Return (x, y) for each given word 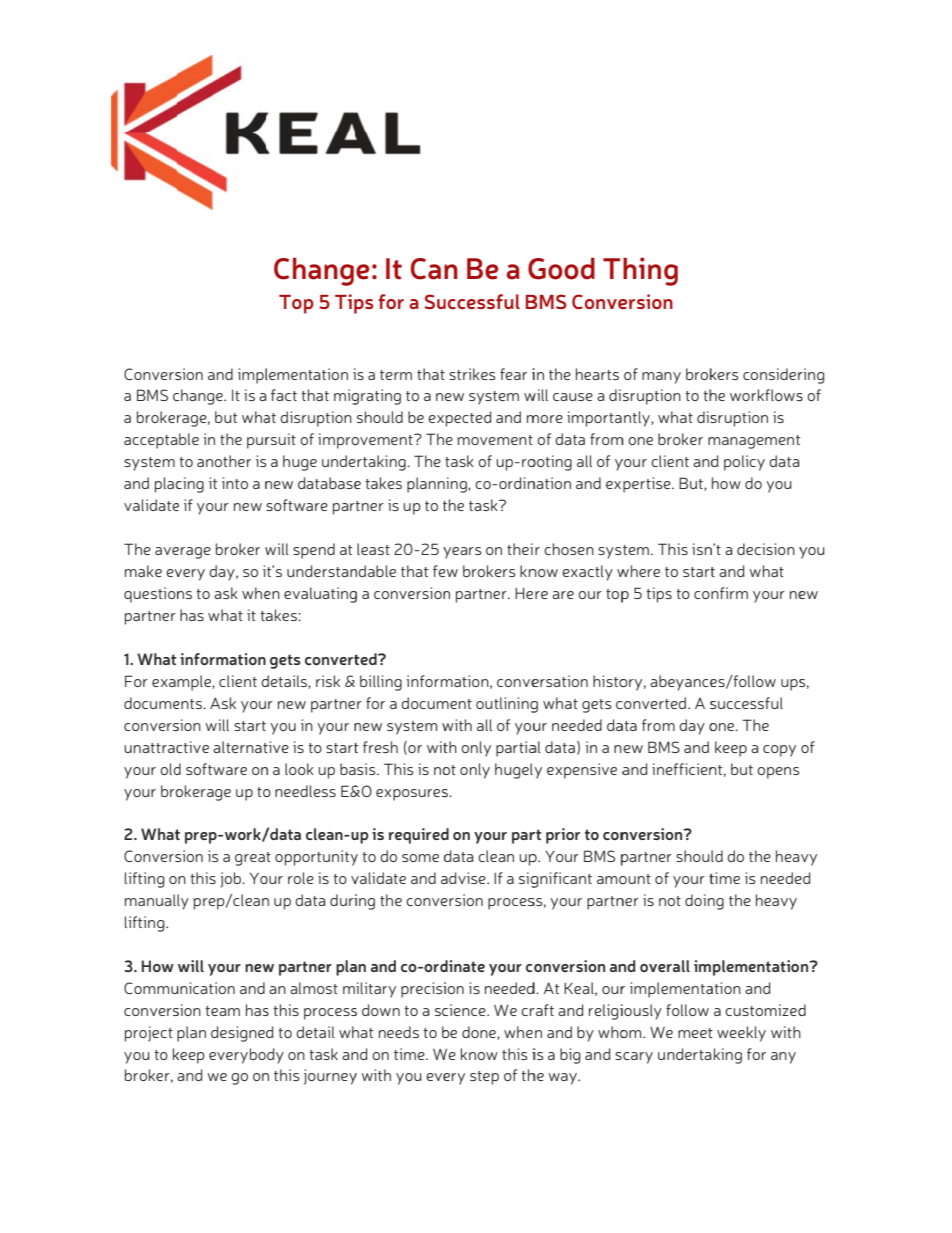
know (479, 1054)
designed (242, 1034)
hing (650, 271)
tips (659, 595)
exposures (413, 795)
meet (695, 1033)
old (170, 769)
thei (520, 549)
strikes (472, 374)
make (143, 571)
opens (778, 773)
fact (284, 395)
